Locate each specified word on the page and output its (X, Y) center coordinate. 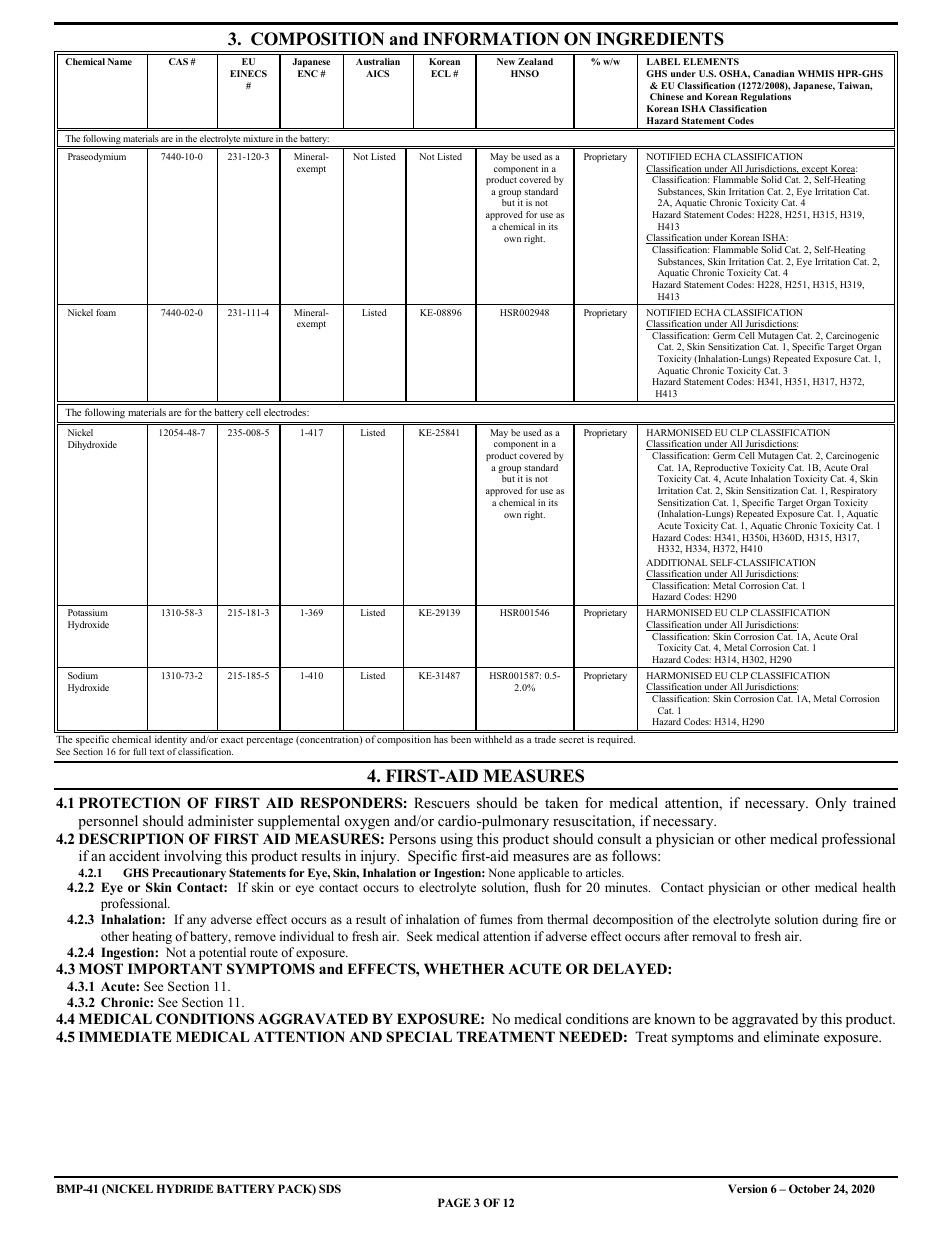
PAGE (454, 1202)
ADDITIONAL (676, 562)
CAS (178, 61)
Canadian (774, 73)
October (809, 1188)
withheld (493, 739)
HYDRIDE (184, 1188)
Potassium (88, 612)
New (506, 61)
